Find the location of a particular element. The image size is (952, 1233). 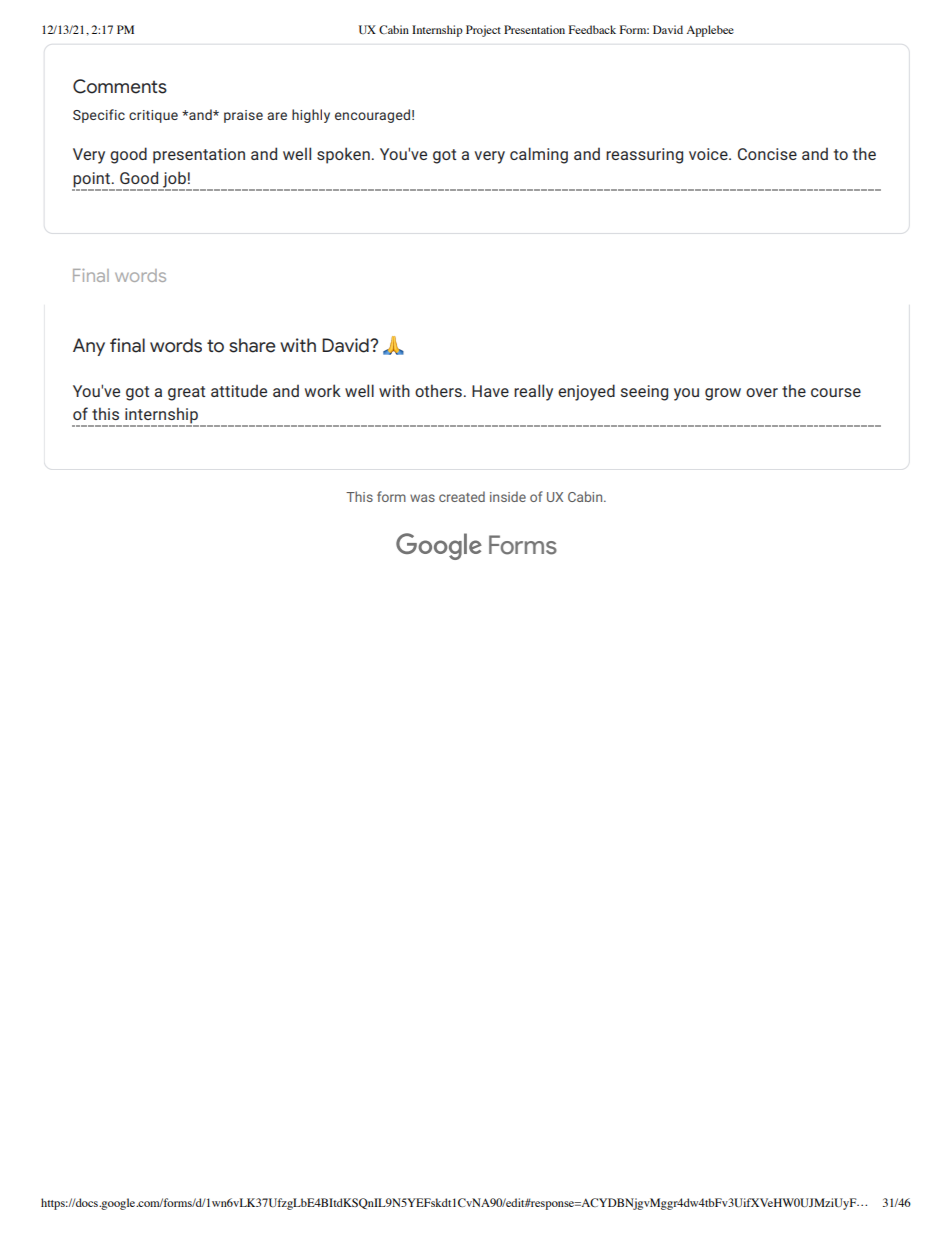

spoken is located at coordinates (343, 155).
